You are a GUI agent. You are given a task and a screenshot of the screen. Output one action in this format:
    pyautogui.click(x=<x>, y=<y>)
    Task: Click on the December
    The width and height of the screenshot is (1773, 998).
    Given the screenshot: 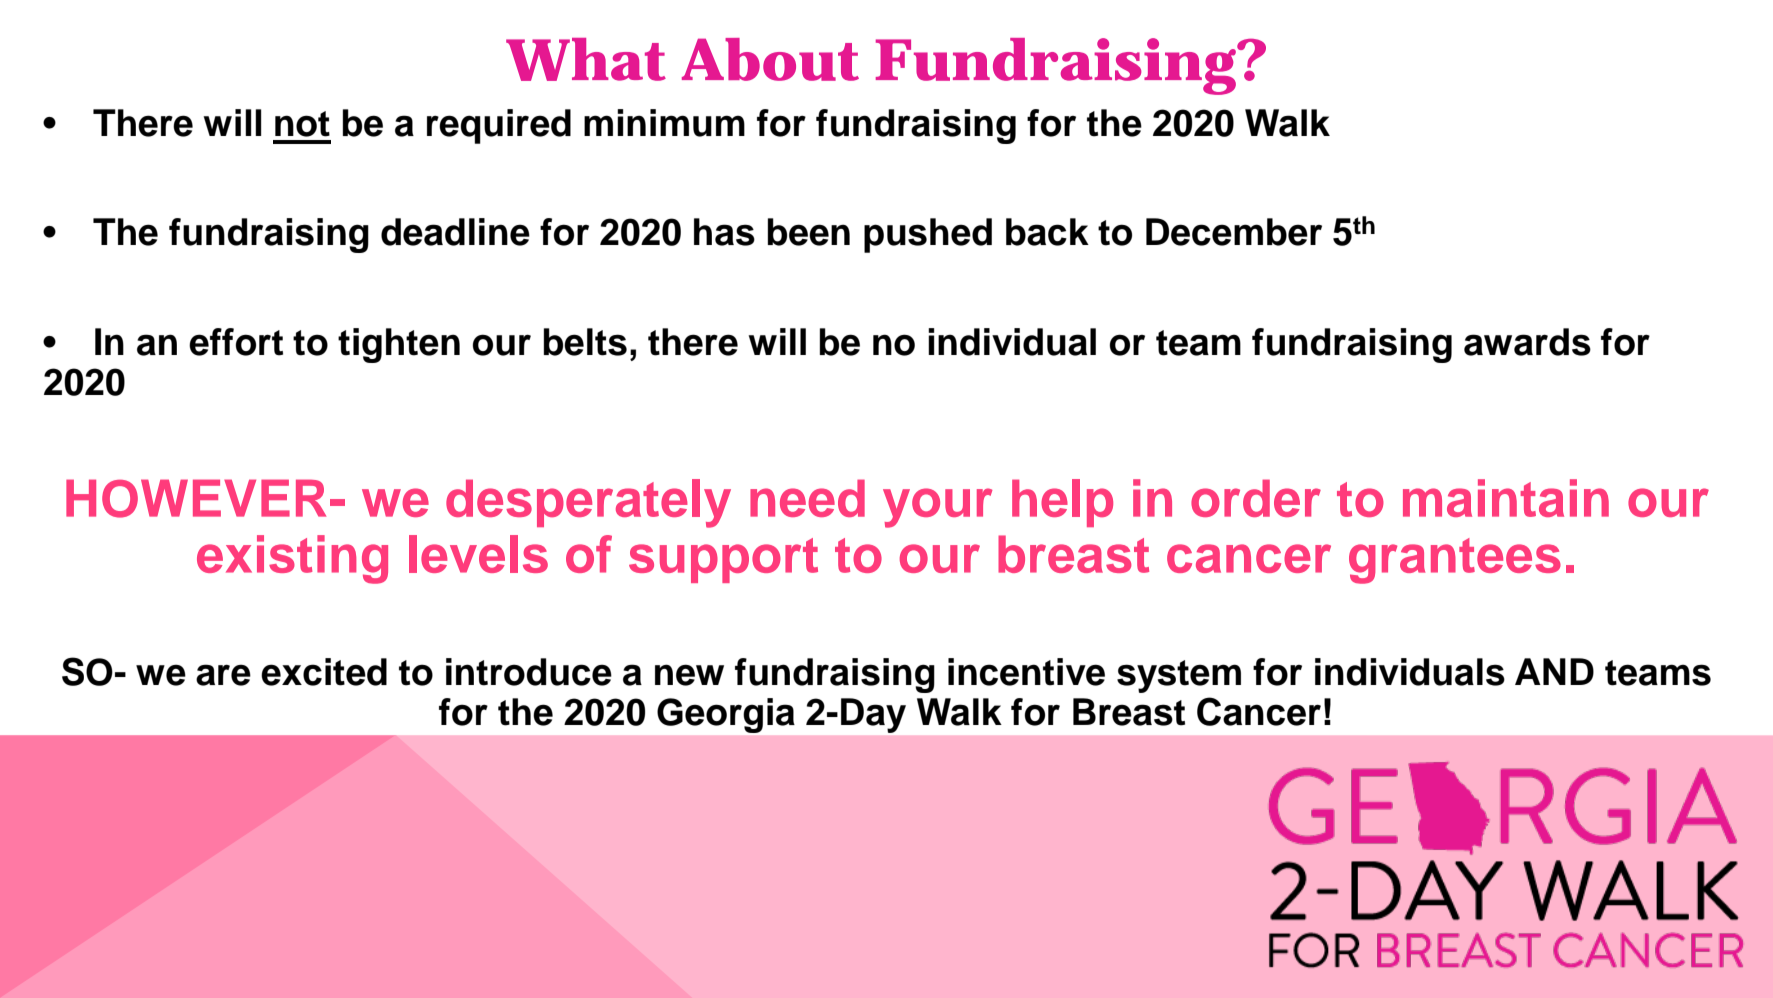 What is the action you would take?
    pyautogui.click(x=1234, y=232)
